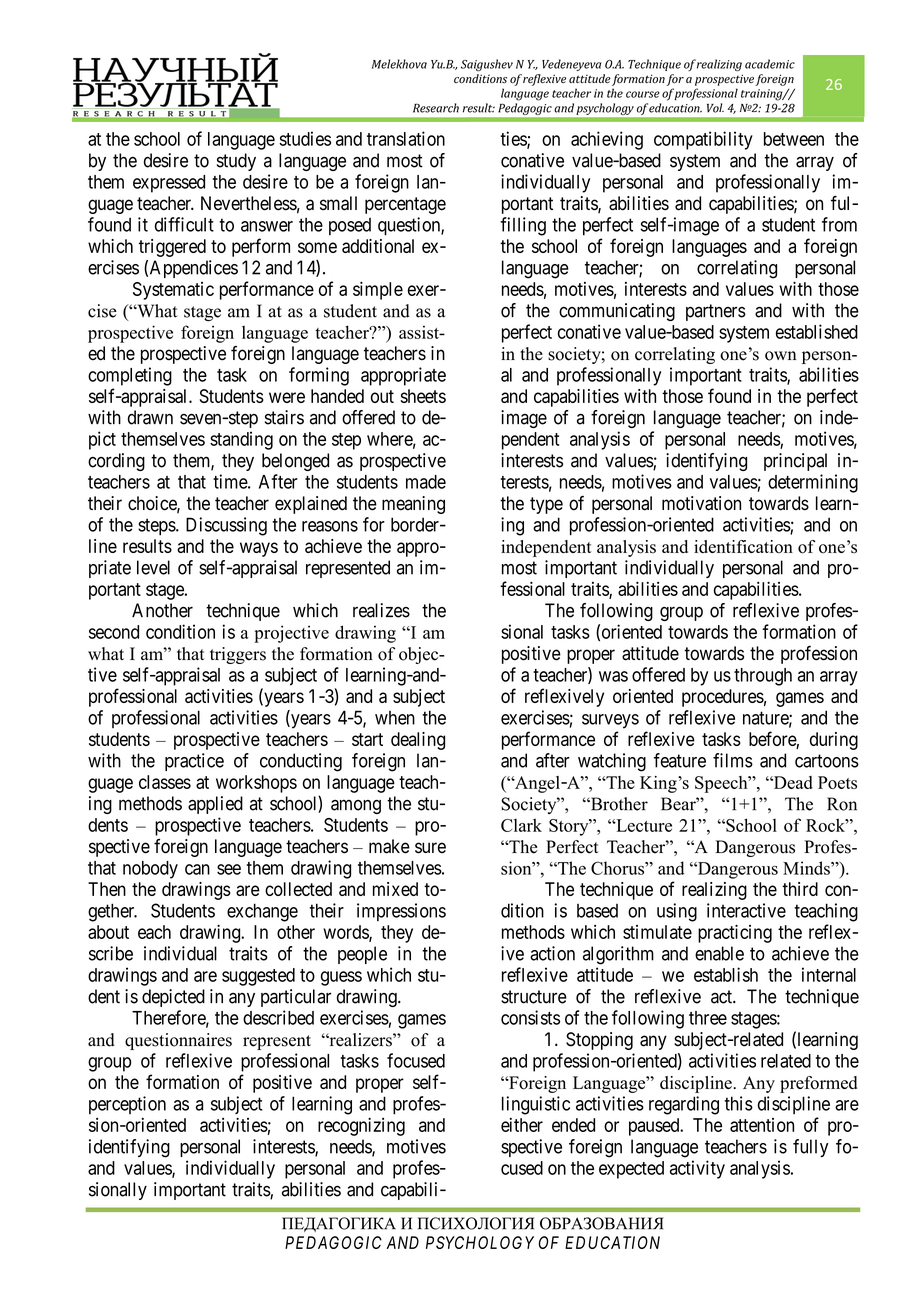 The image size is (924, 1308). I want to click on standing, so click(241, 440).
